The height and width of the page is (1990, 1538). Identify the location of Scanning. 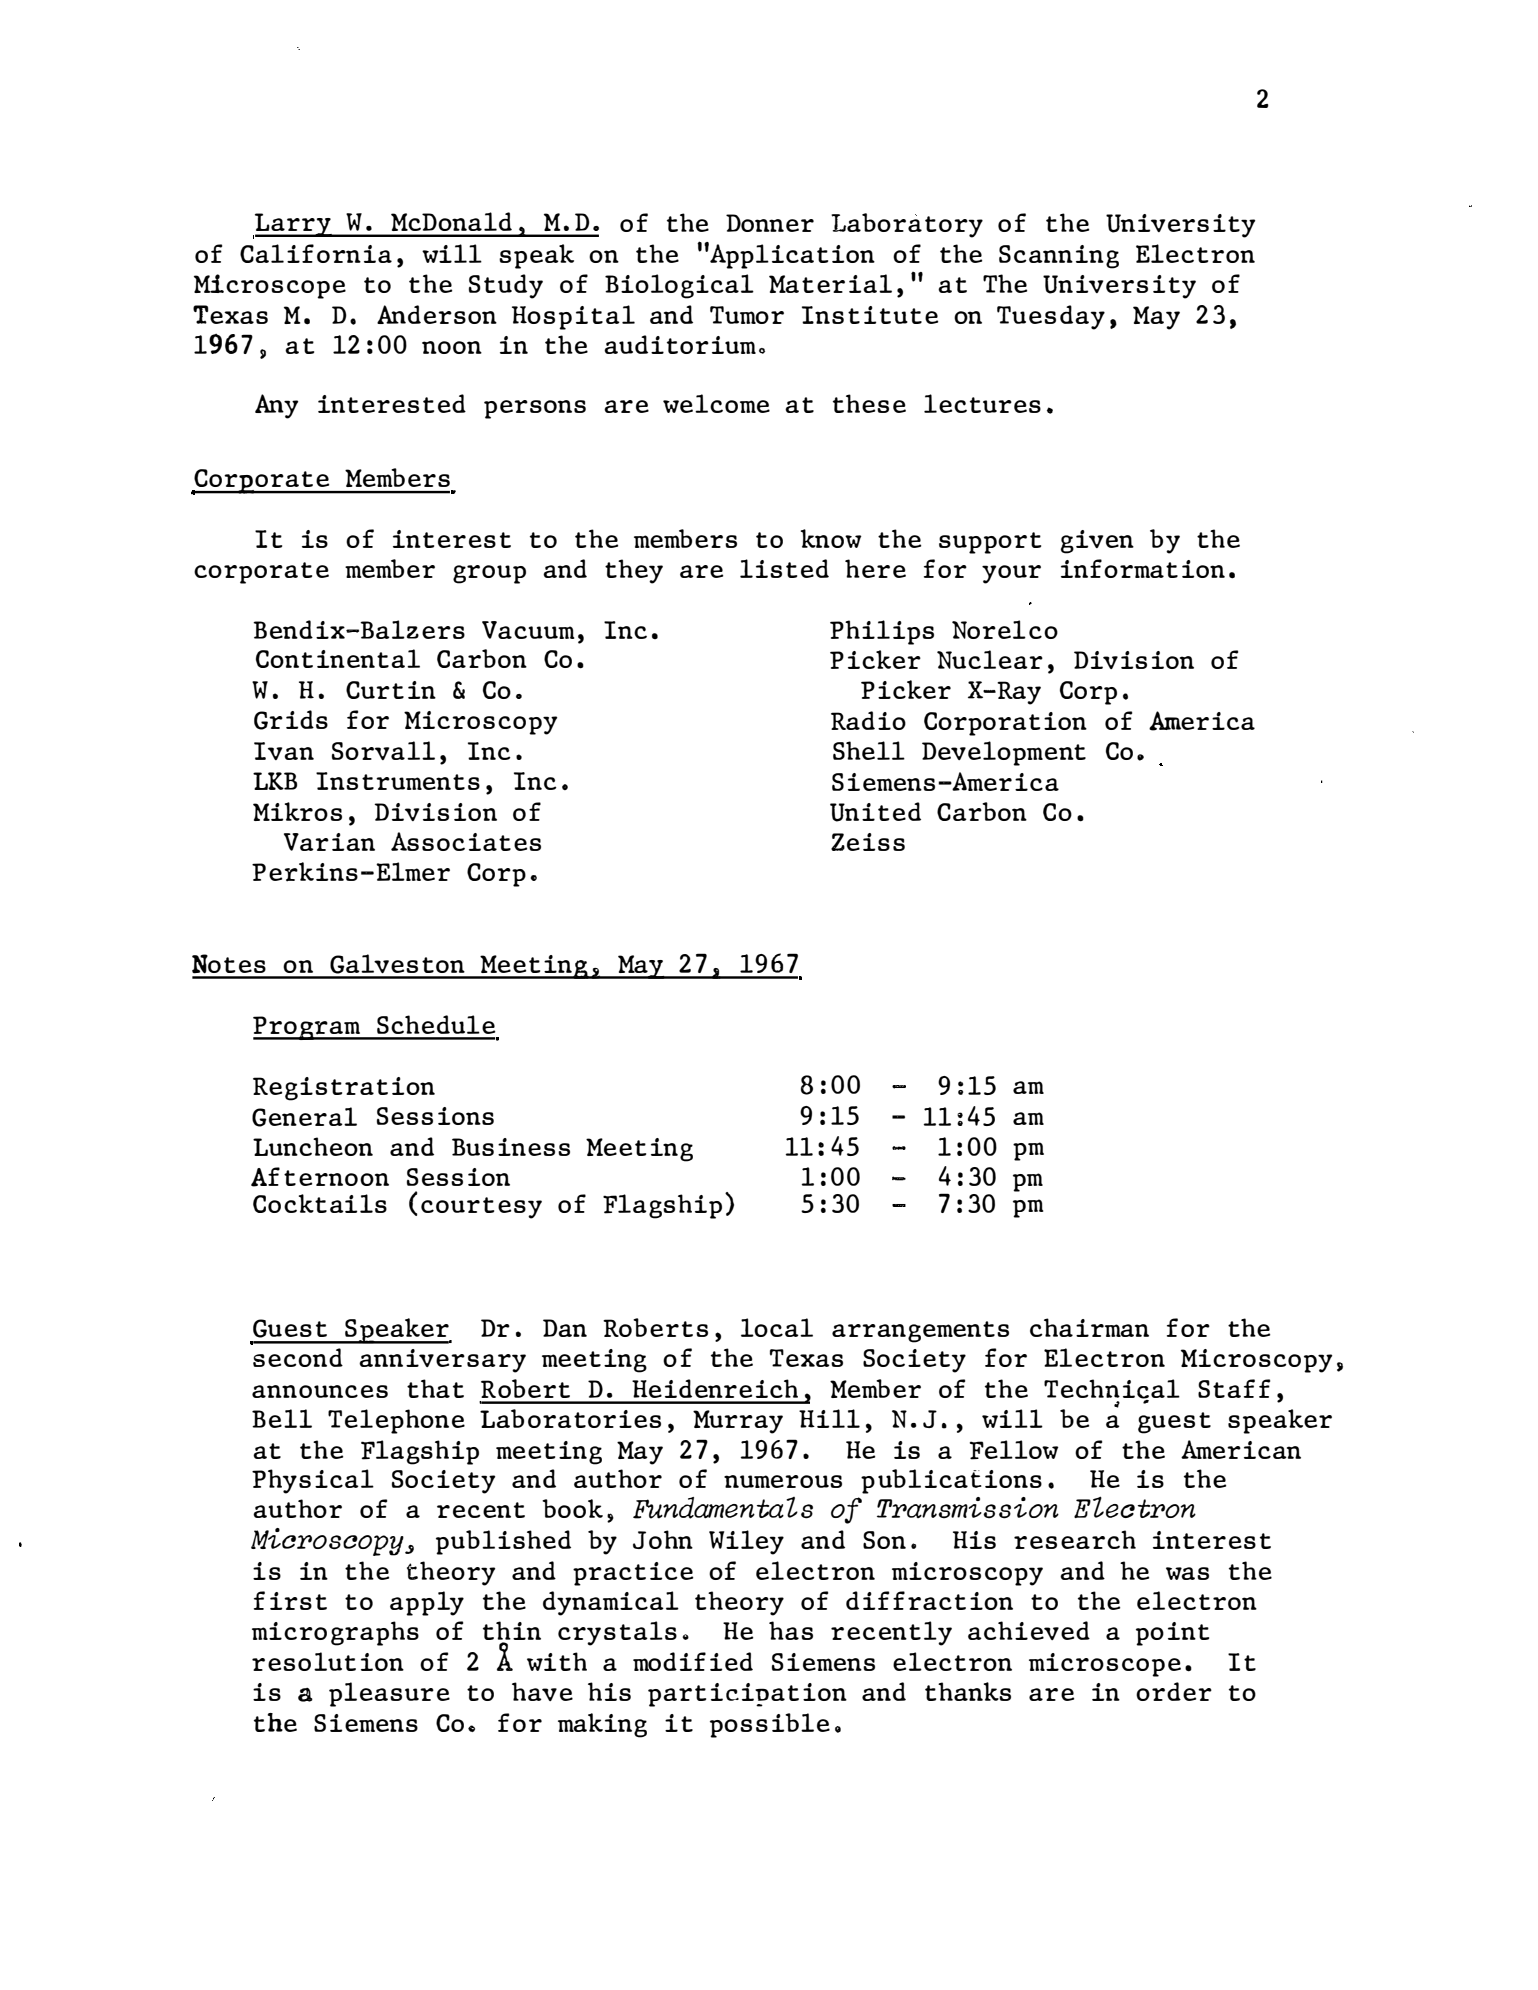
(1059, 257).
